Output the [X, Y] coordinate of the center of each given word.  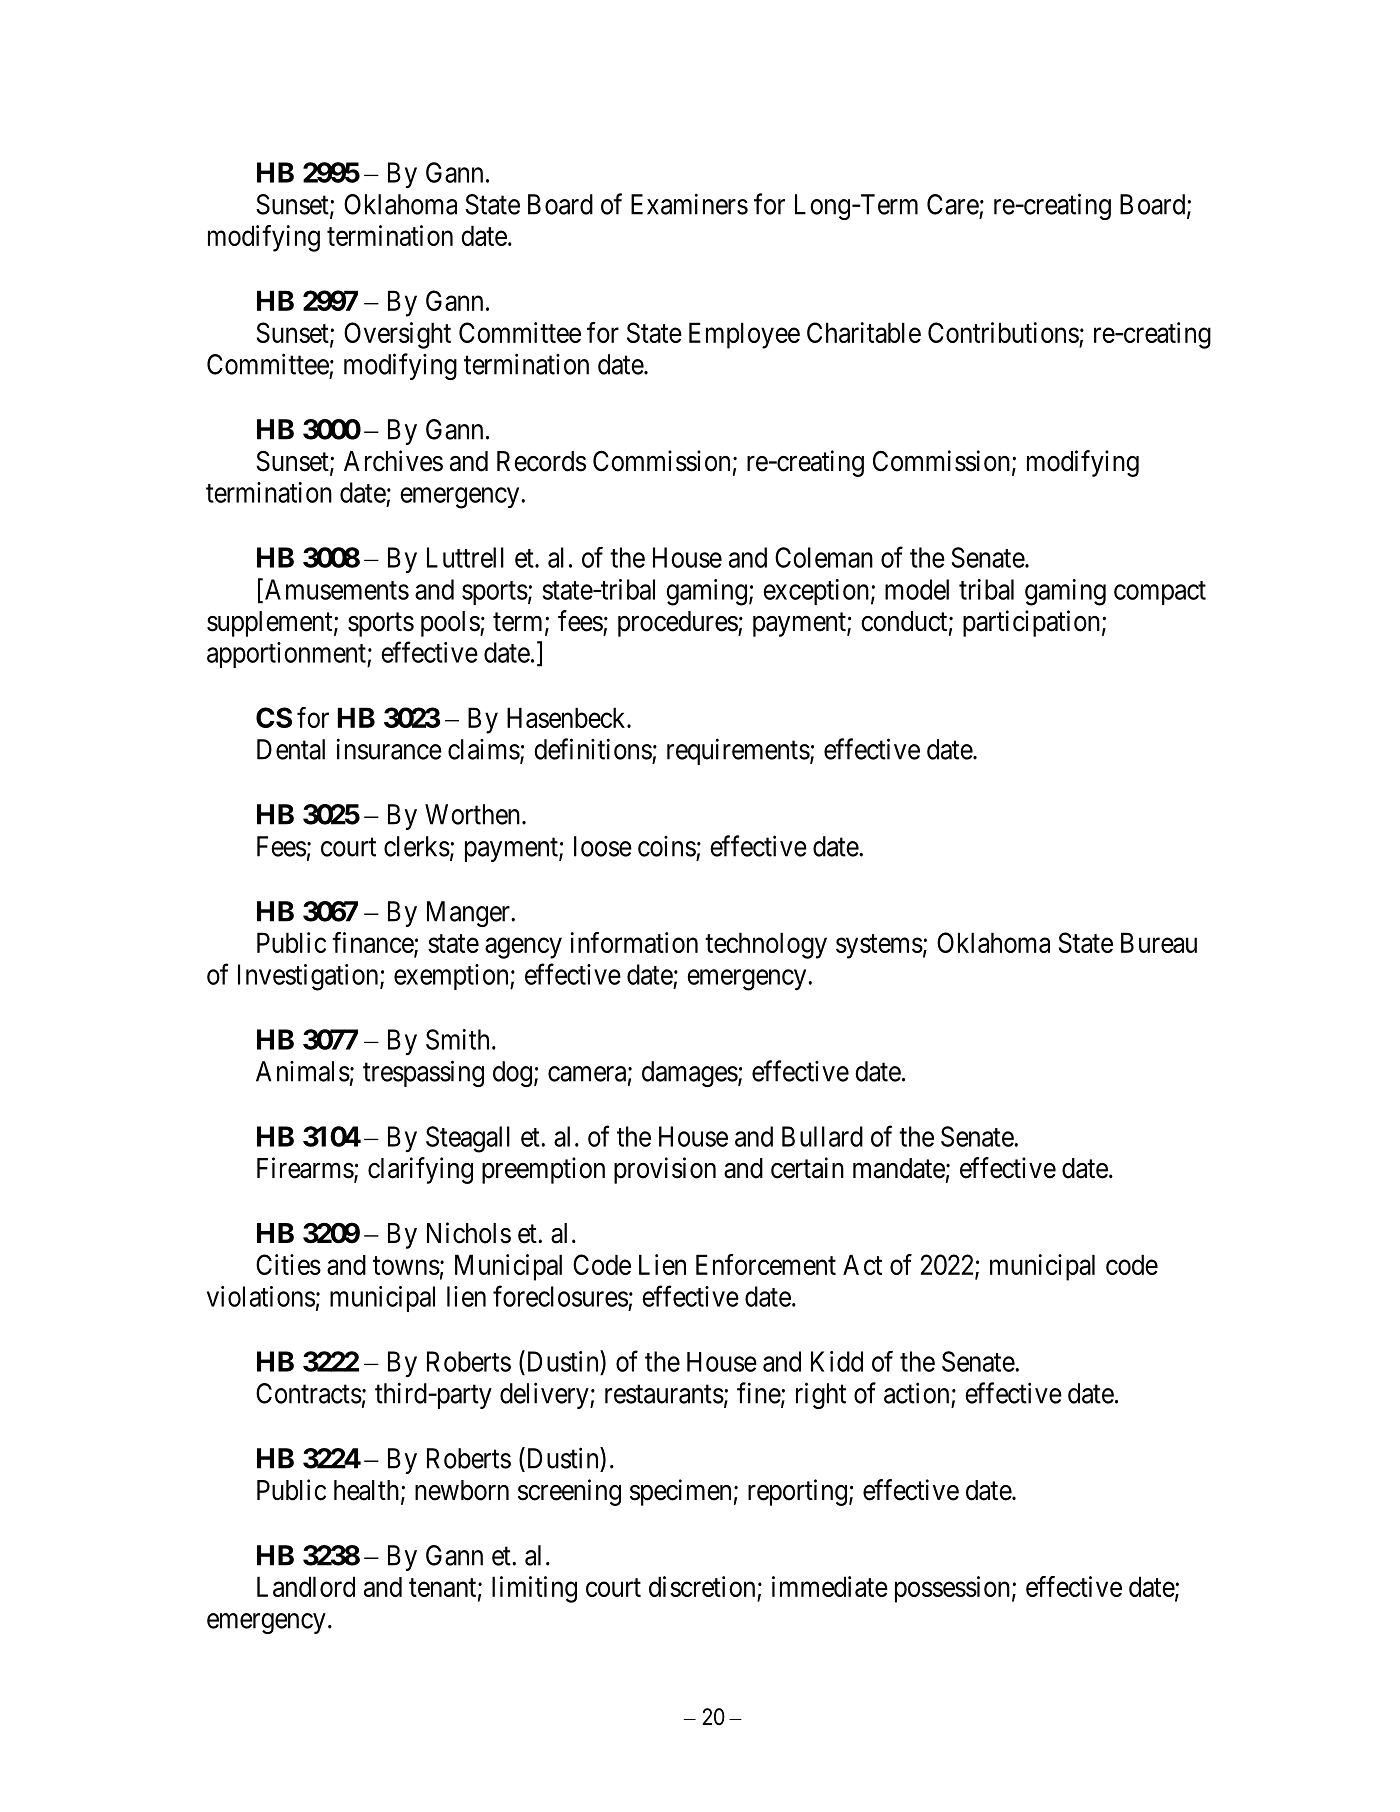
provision [665, 1170]
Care [953, 204]
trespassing [423, 1073]
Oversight [397, 335]
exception [816, 592]
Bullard [822, 1136]
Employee [744, 335]
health [366, 1490]
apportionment [287, 655]
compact [1160, 593]
